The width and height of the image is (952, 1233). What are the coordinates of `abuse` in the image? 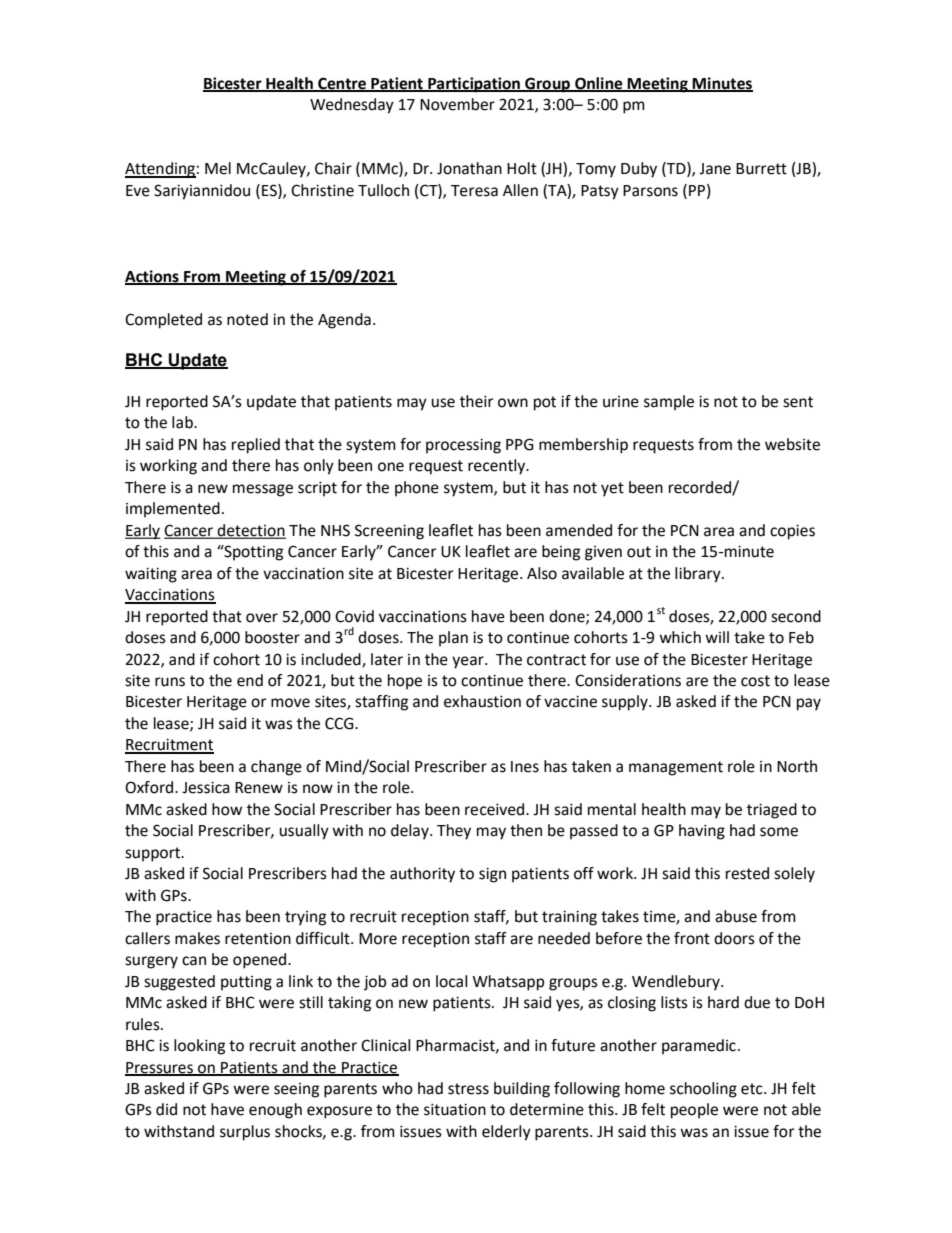 It's located at (736, 916).
